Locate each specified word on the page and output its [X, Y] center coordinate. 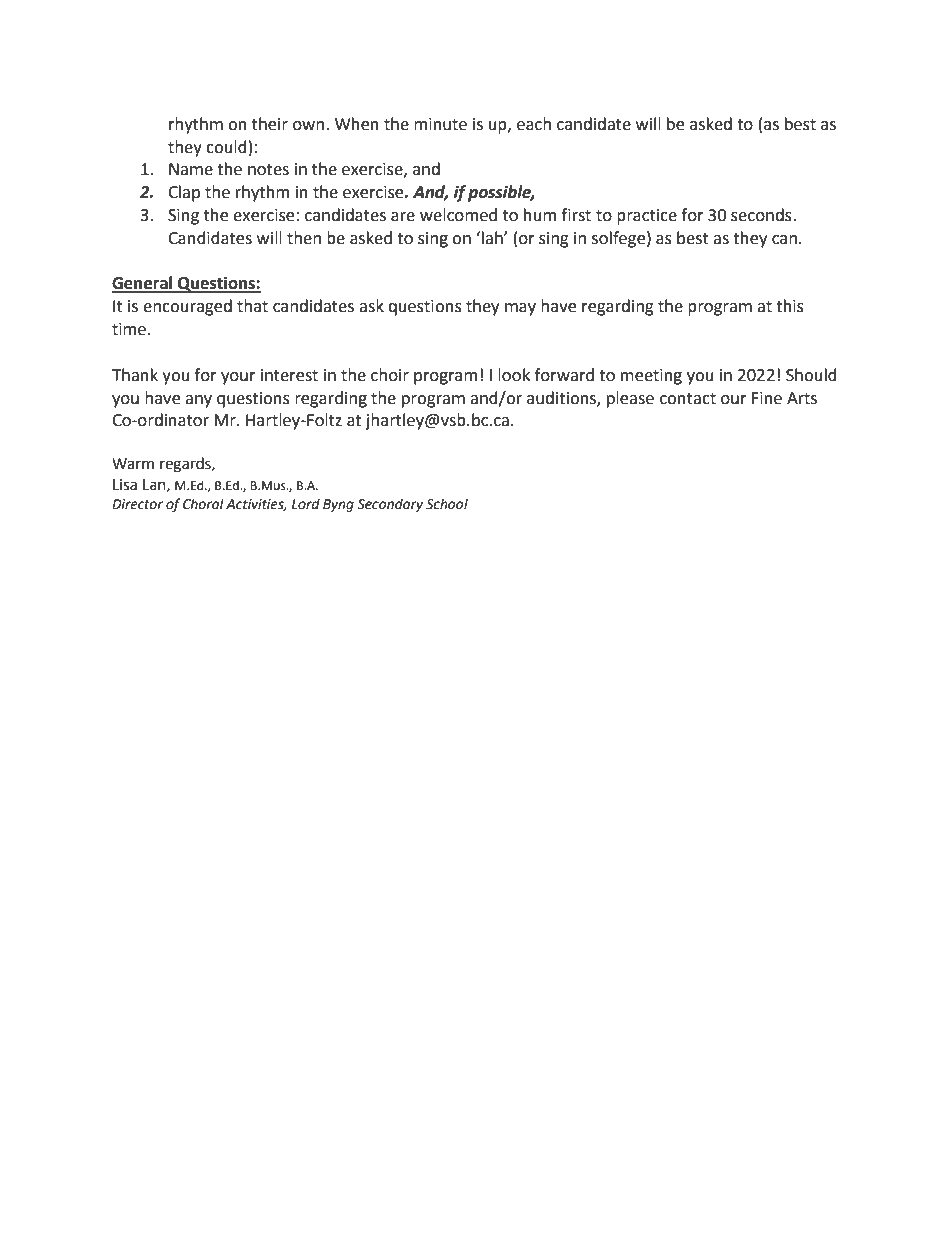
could [226, 147]
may [520, 309]
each [534, 124]
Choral [203, 504]
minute [440, 124]
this [790, 306]
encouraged [187, 307]
